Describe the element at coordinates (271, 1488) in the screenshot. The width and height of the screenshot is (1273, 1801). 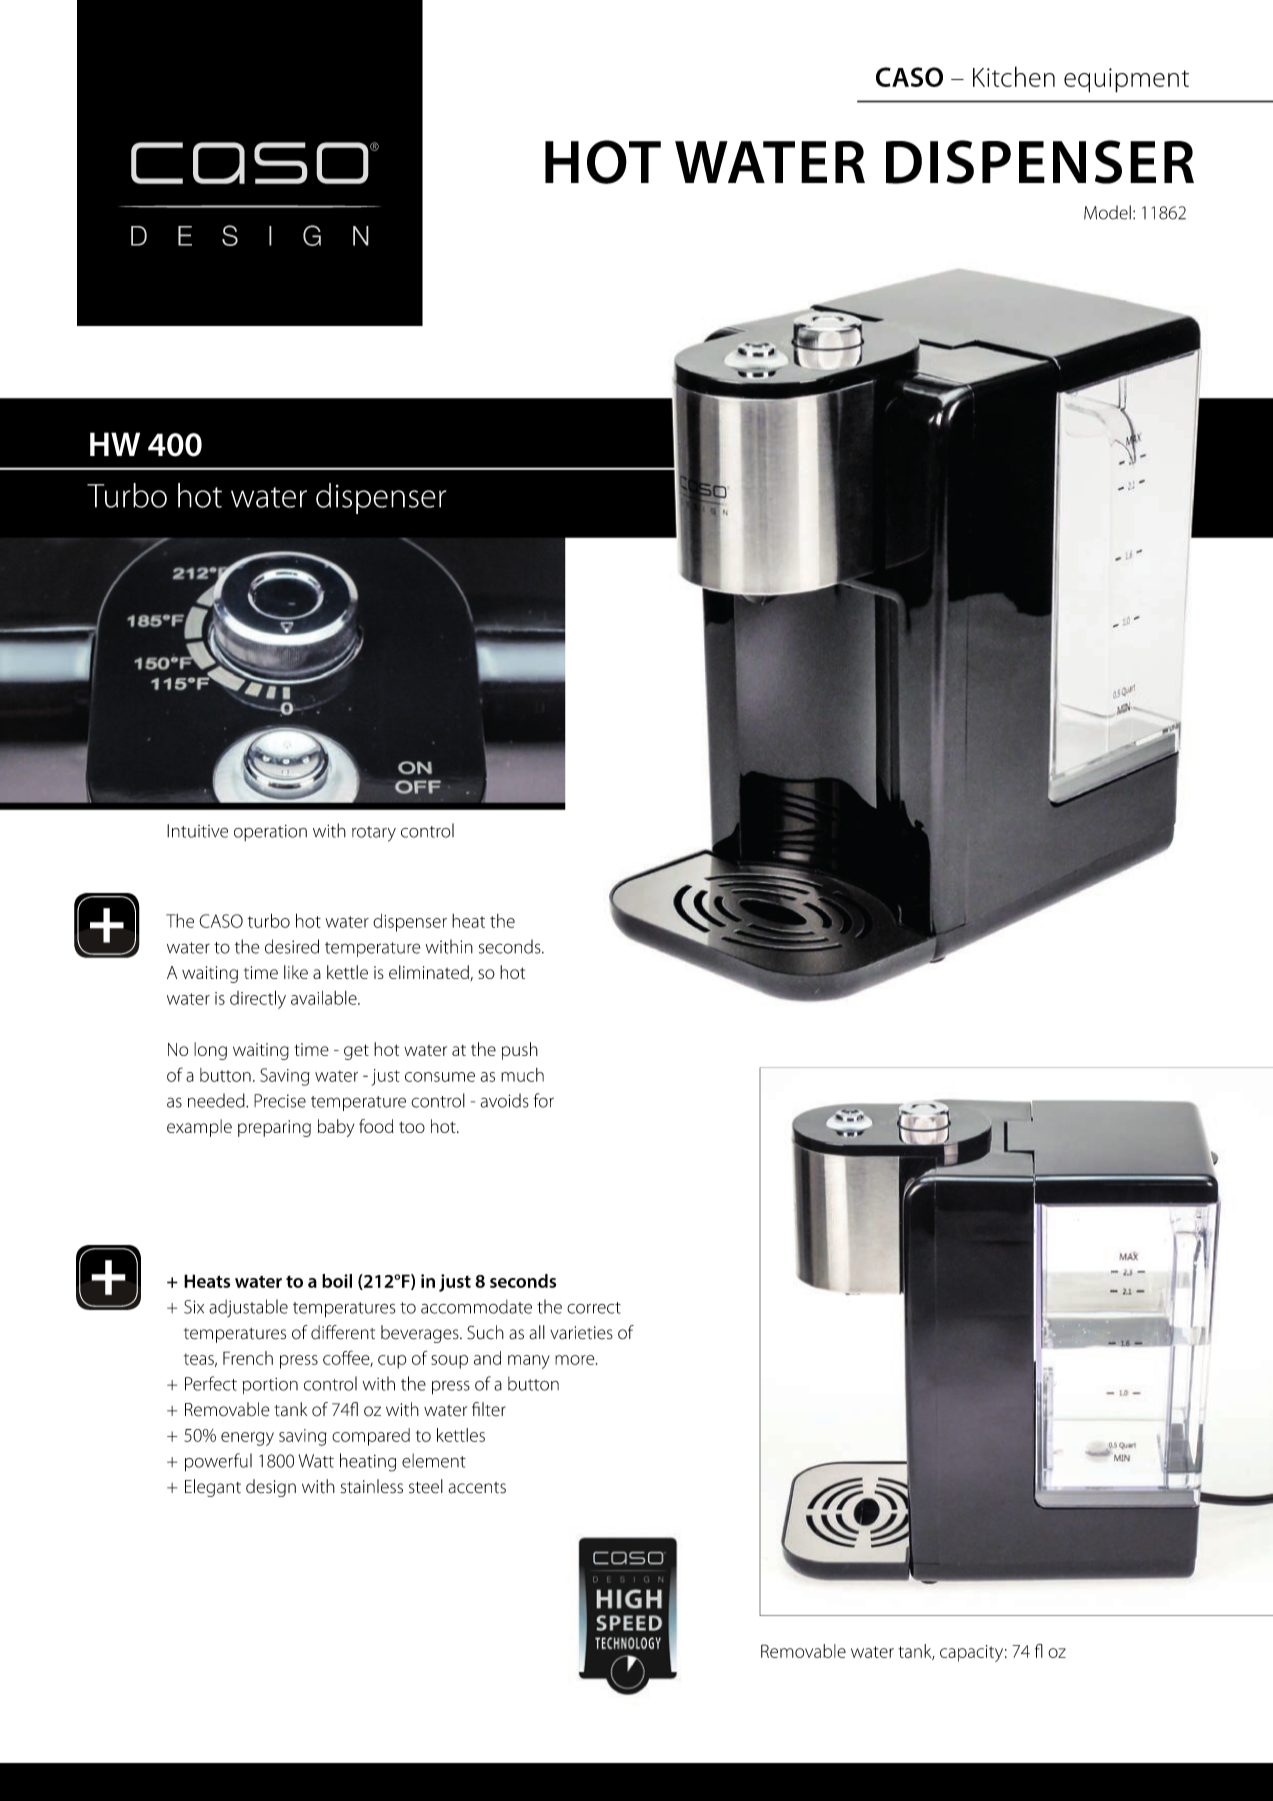
I see `design` at that location.
